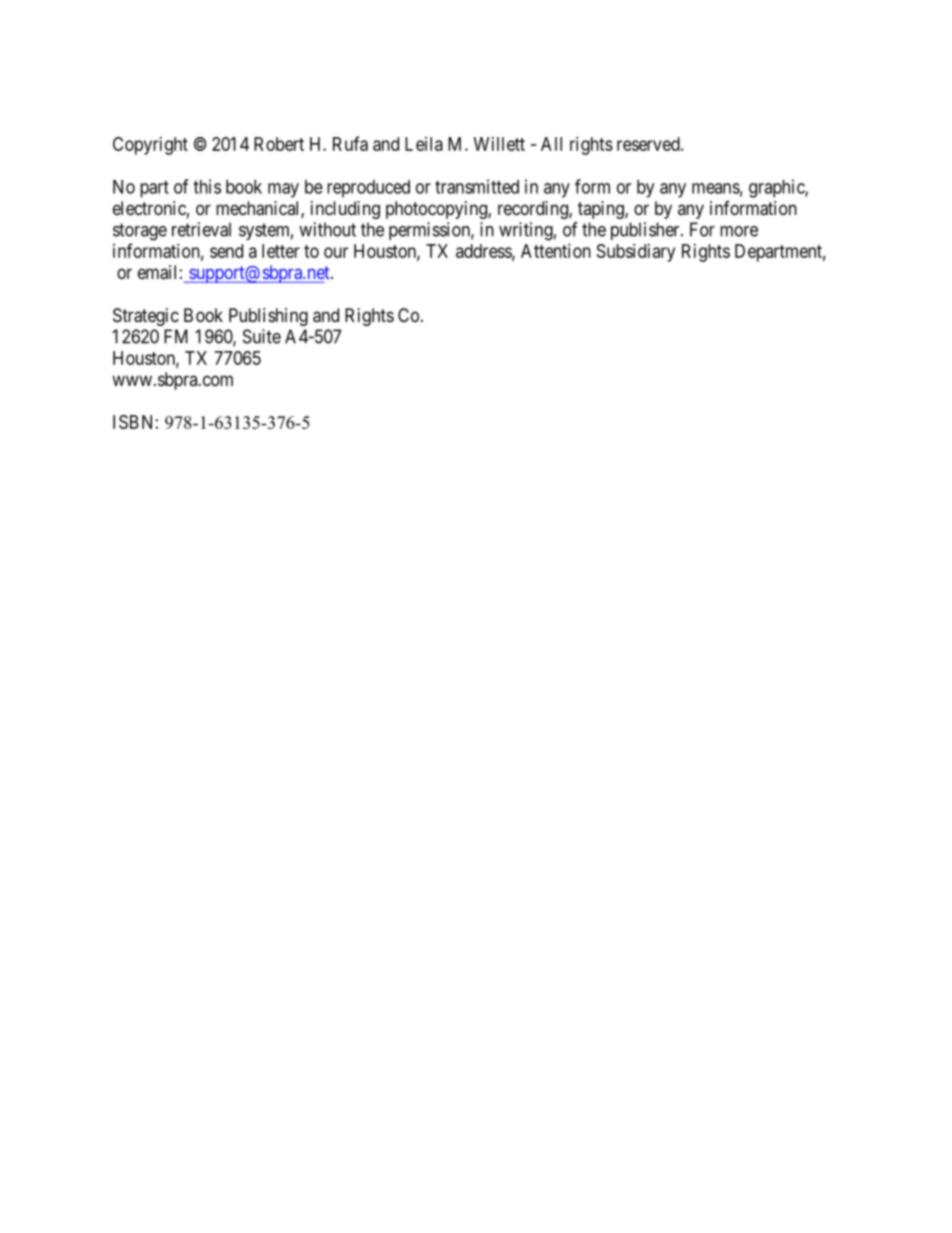  What do you see at coordinates (602, 210) in the document?
I see `taping` at bounding box center [602, 210].
